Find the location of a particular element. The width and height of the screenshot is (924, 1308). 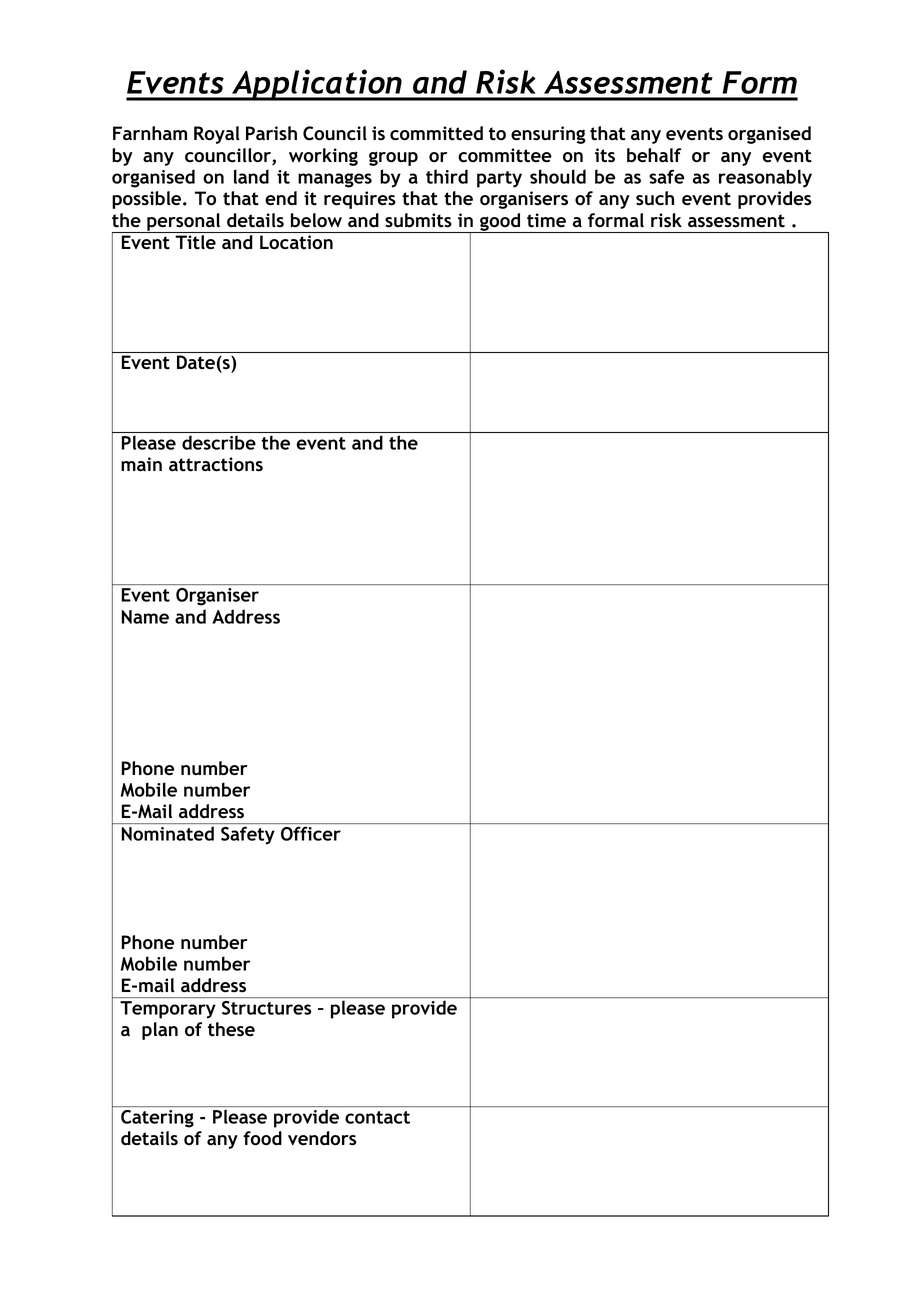

Name is located at coordinates (145, 617).
